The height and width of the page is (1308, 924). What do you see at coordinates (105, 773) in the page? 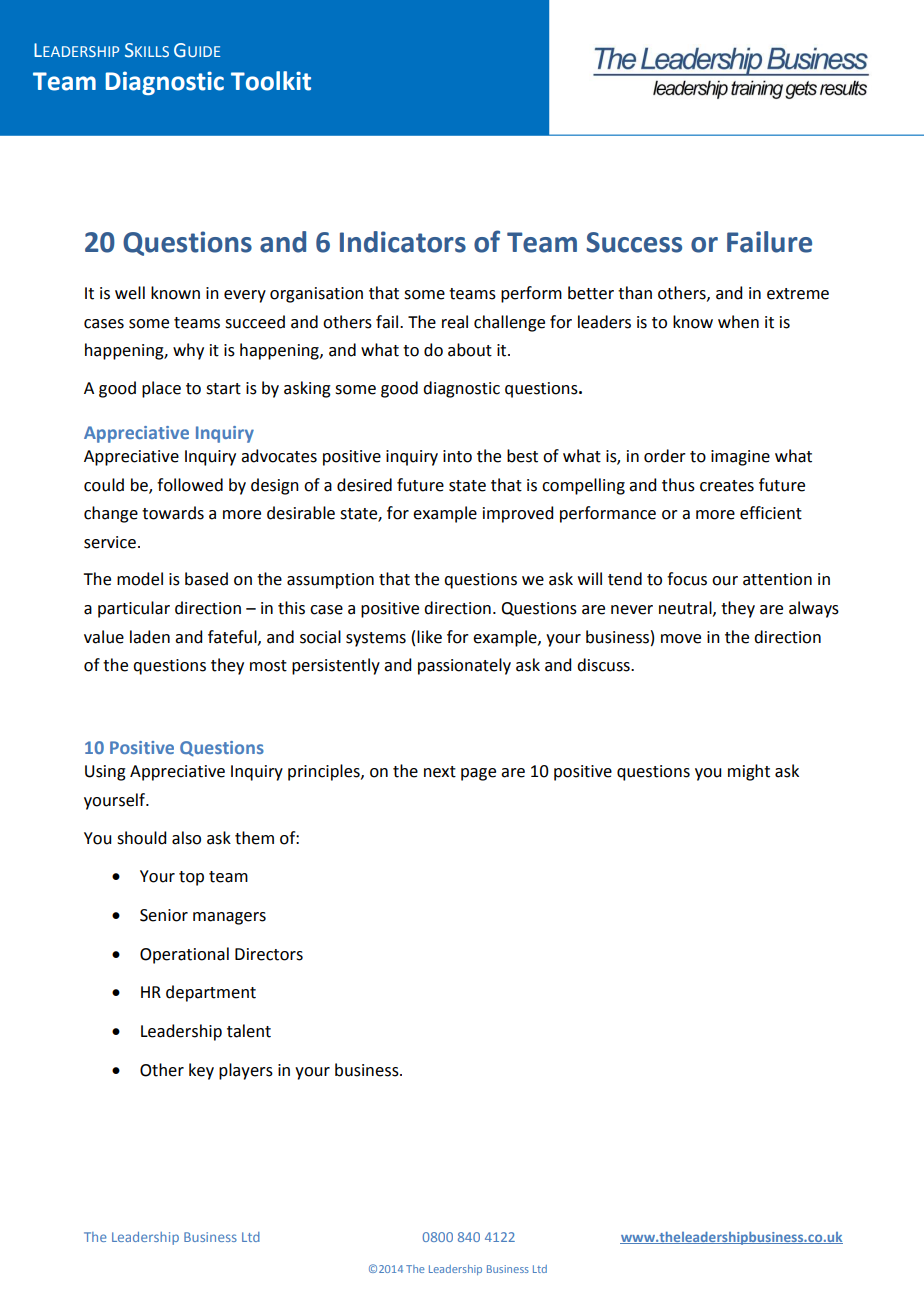
I see `Using` at bounding box center [105, 773].
